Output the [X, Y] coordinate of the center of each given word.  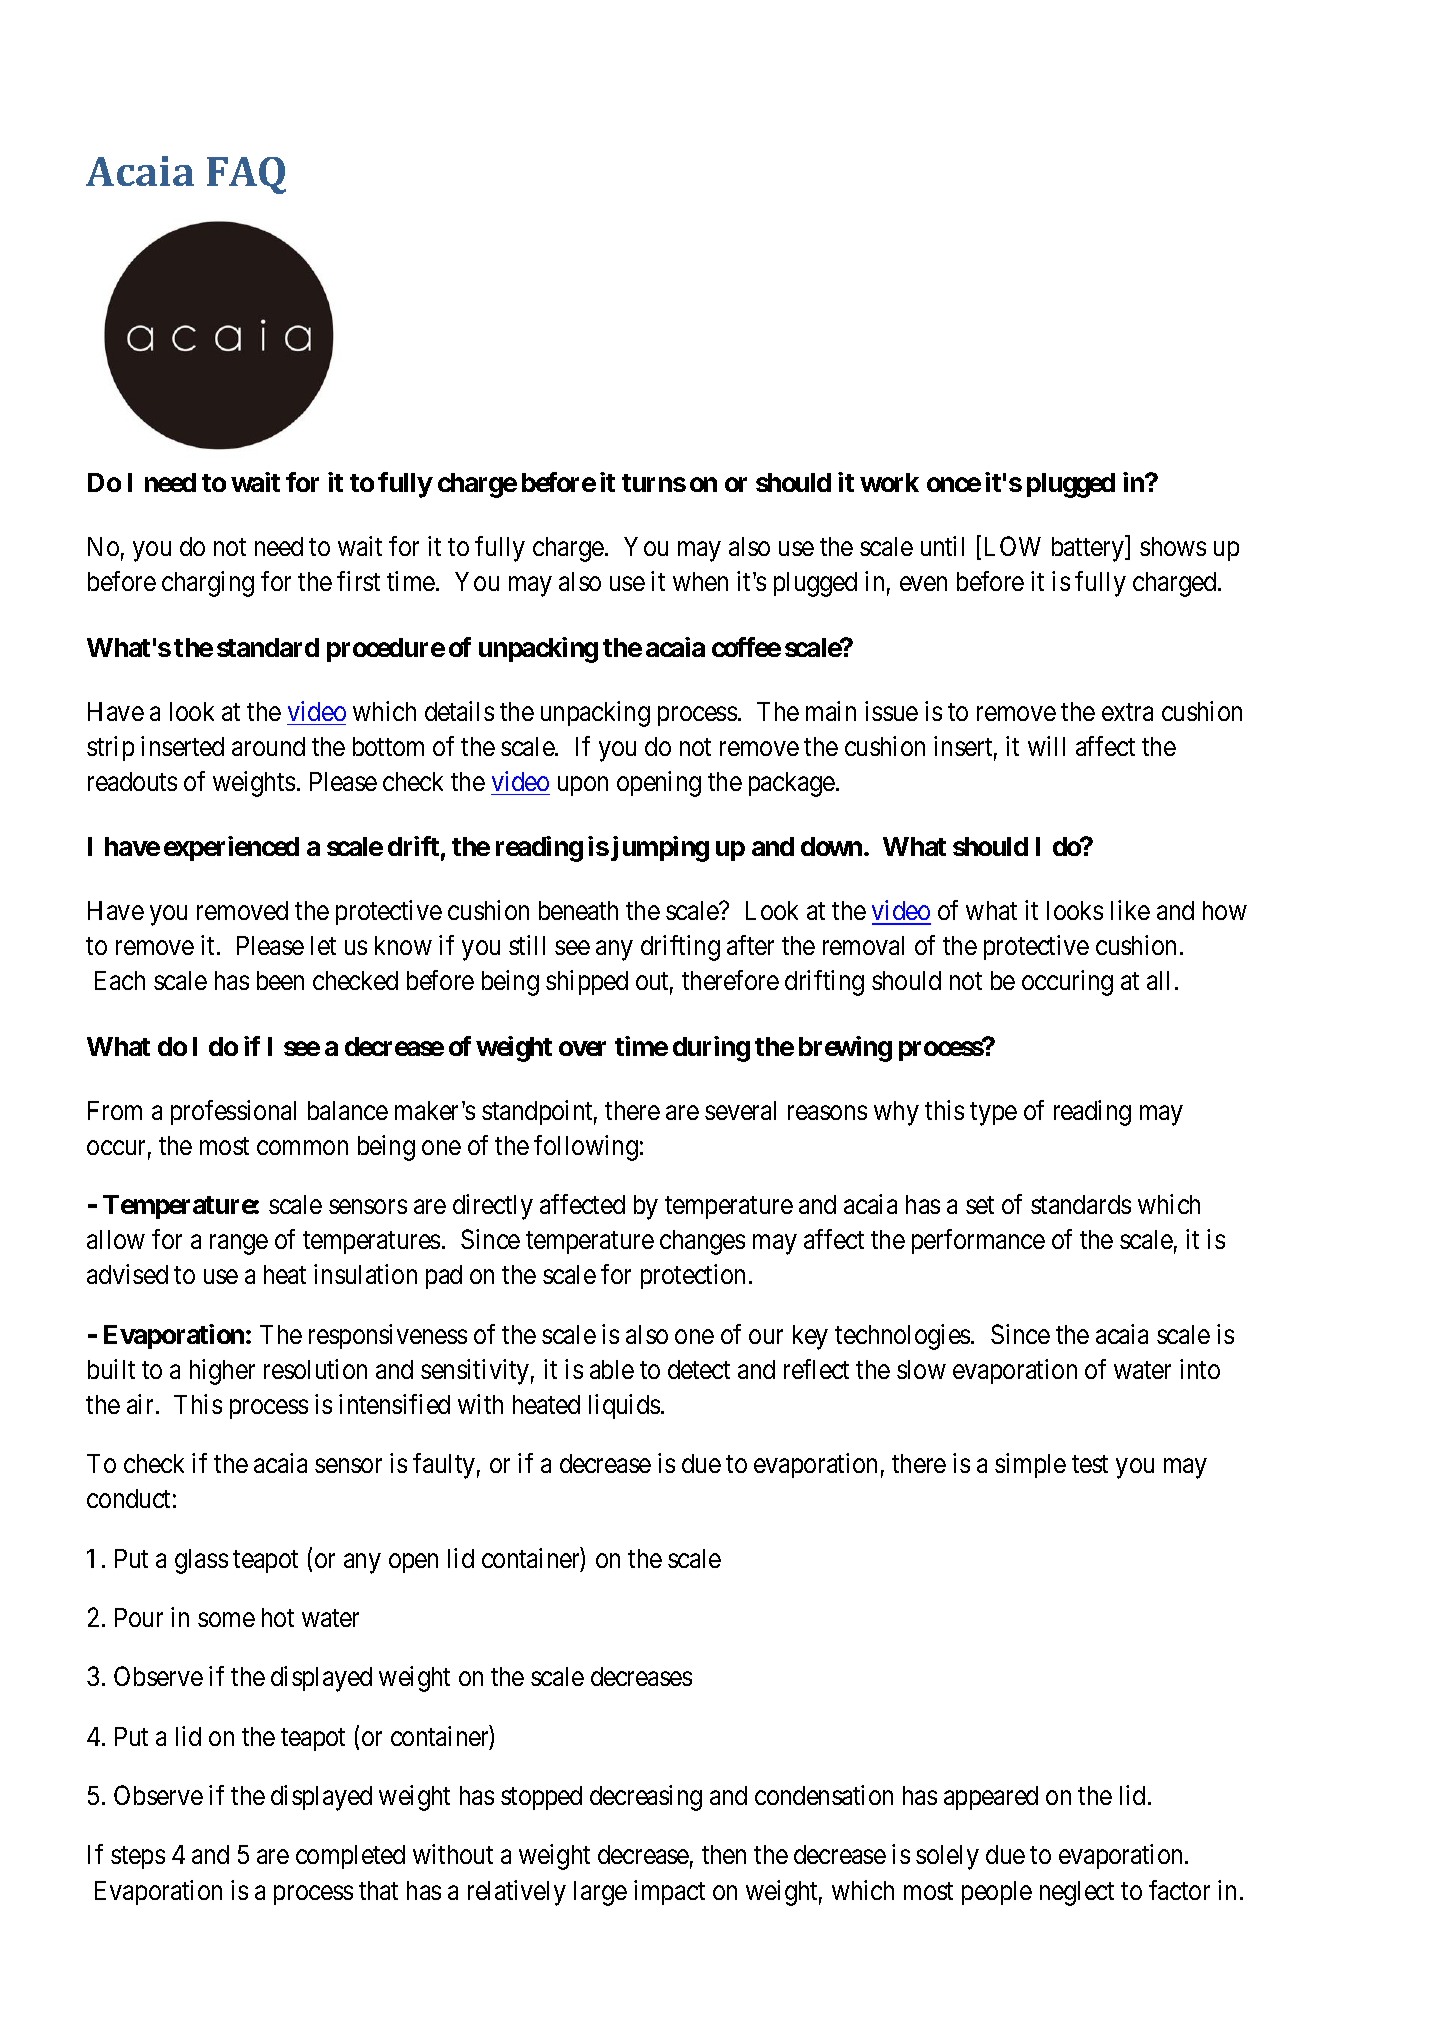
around [268, 746]
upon [583, 786]
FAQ [246, 175]
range [239, 1245]
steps [138, 1858]
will [1046, 746]
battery [1089, 549]
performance [978, 1241]
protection [693, 1276]
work [889, 482]
